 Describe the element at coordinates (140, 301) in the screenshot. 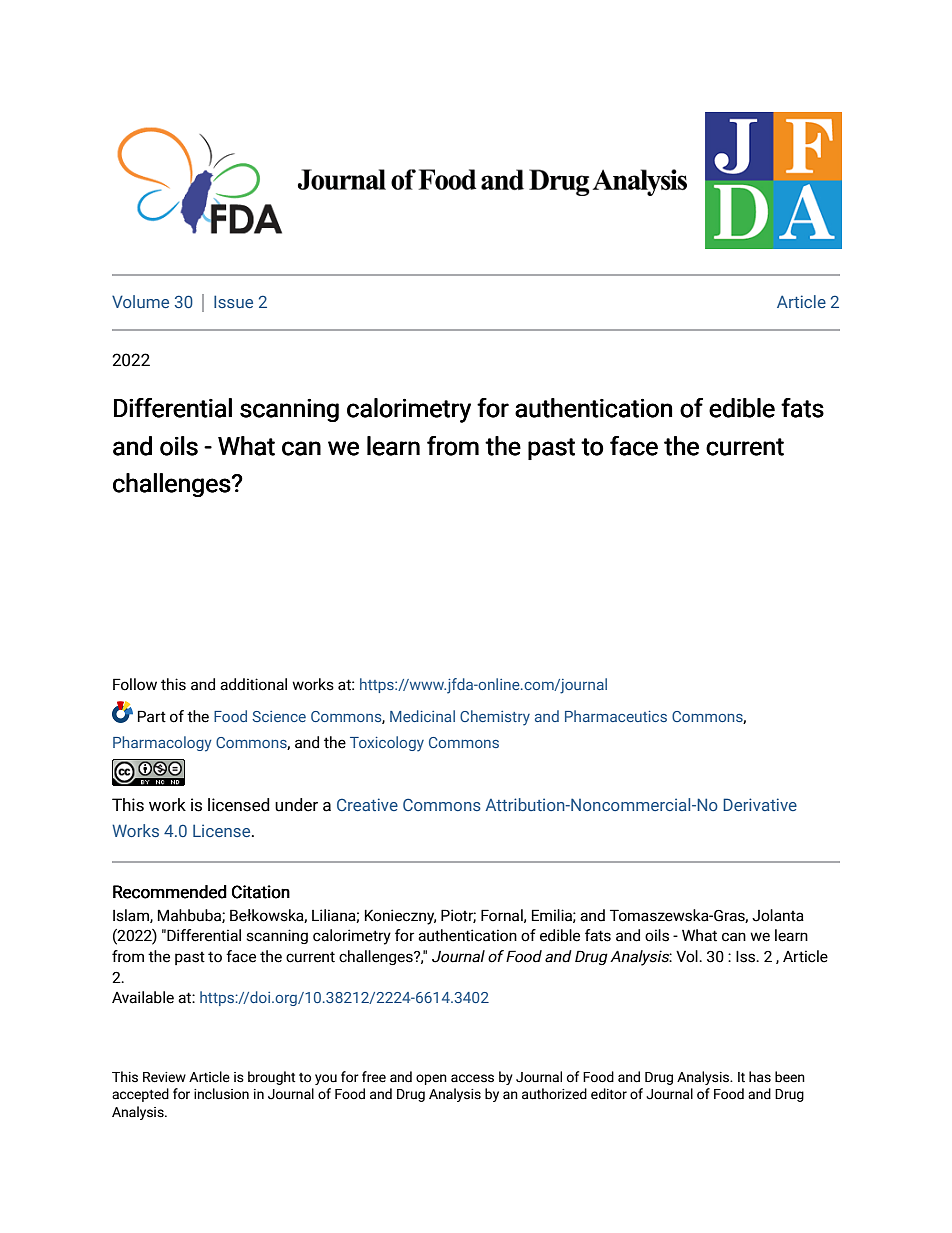

I see `Volume` at that location.
